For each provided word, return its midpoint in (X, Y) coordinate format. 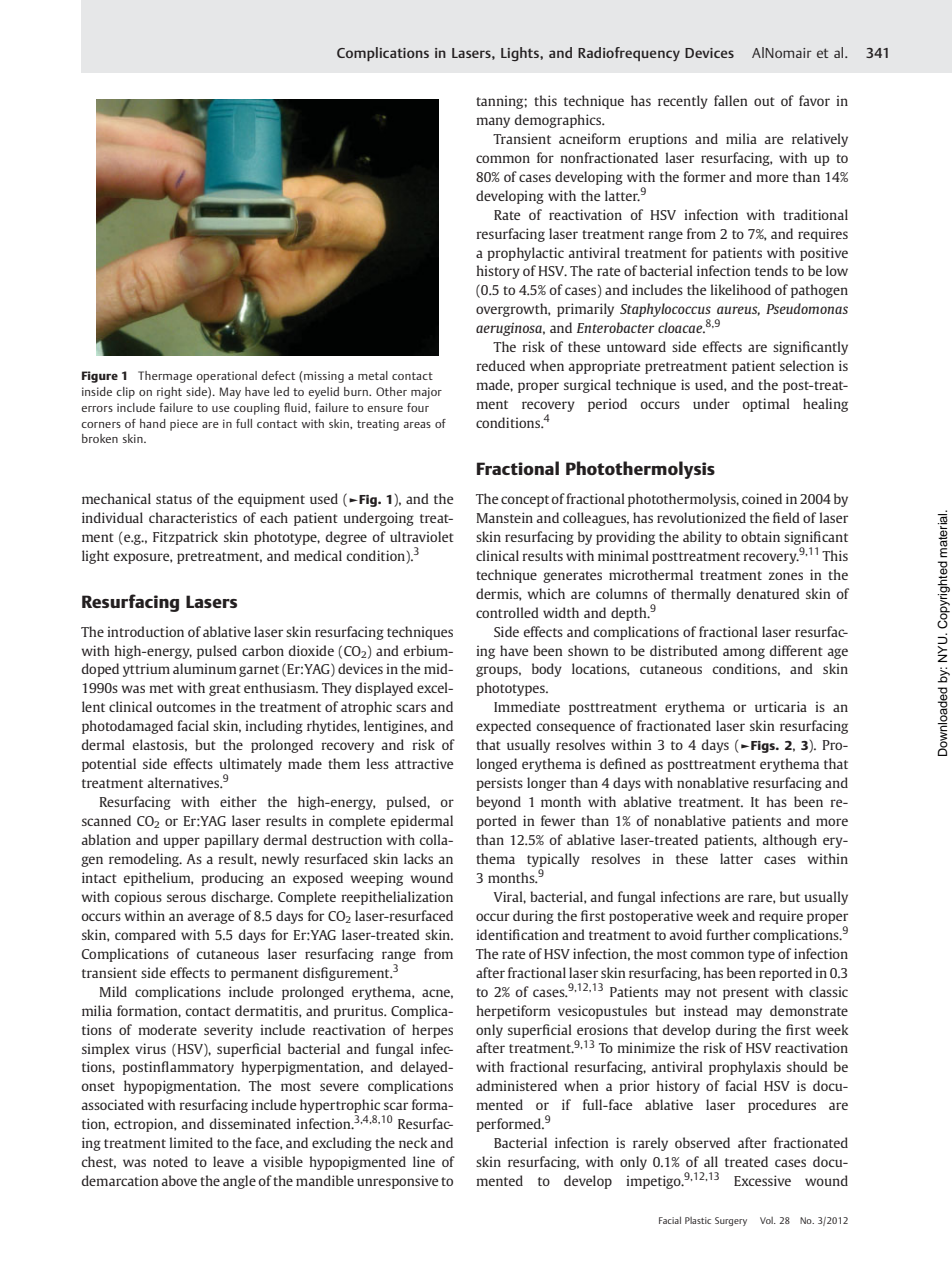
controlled (507, 612)
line (424, 1161)
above (179, 1180)
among (744, 653)
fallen (731, 100)
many (493, 122)
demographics (559, 121)
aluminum (204, 668)
